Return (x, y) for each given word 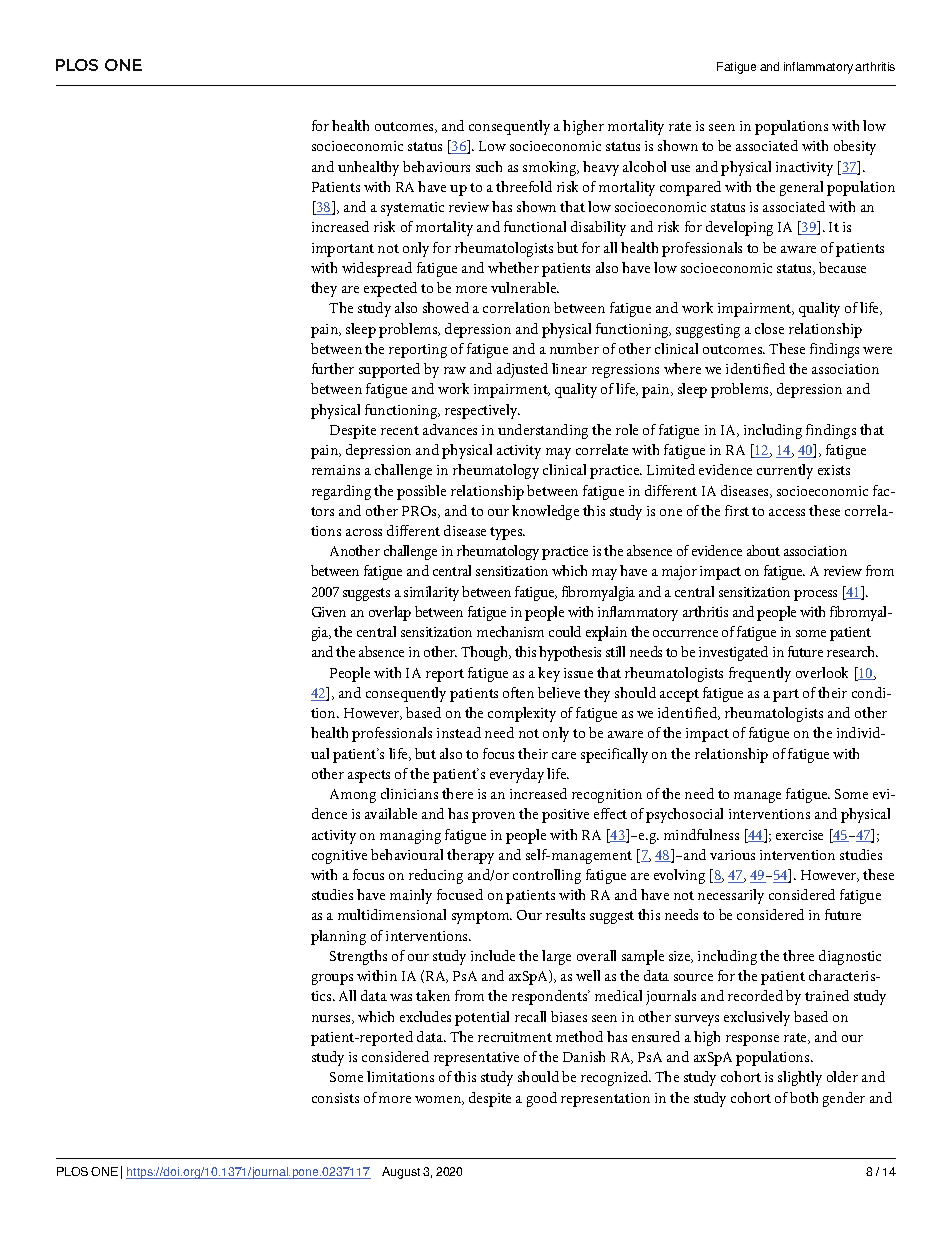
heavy (601, 168)
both (804, 1097)
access (787, 512)
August (401, 1173)
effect (610, 813)
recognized (616, 1078)
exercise (799, 835)
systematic (412, 209)
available (391, 813)
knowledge (545, 512)
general (801, 188)
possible (421, 492)
